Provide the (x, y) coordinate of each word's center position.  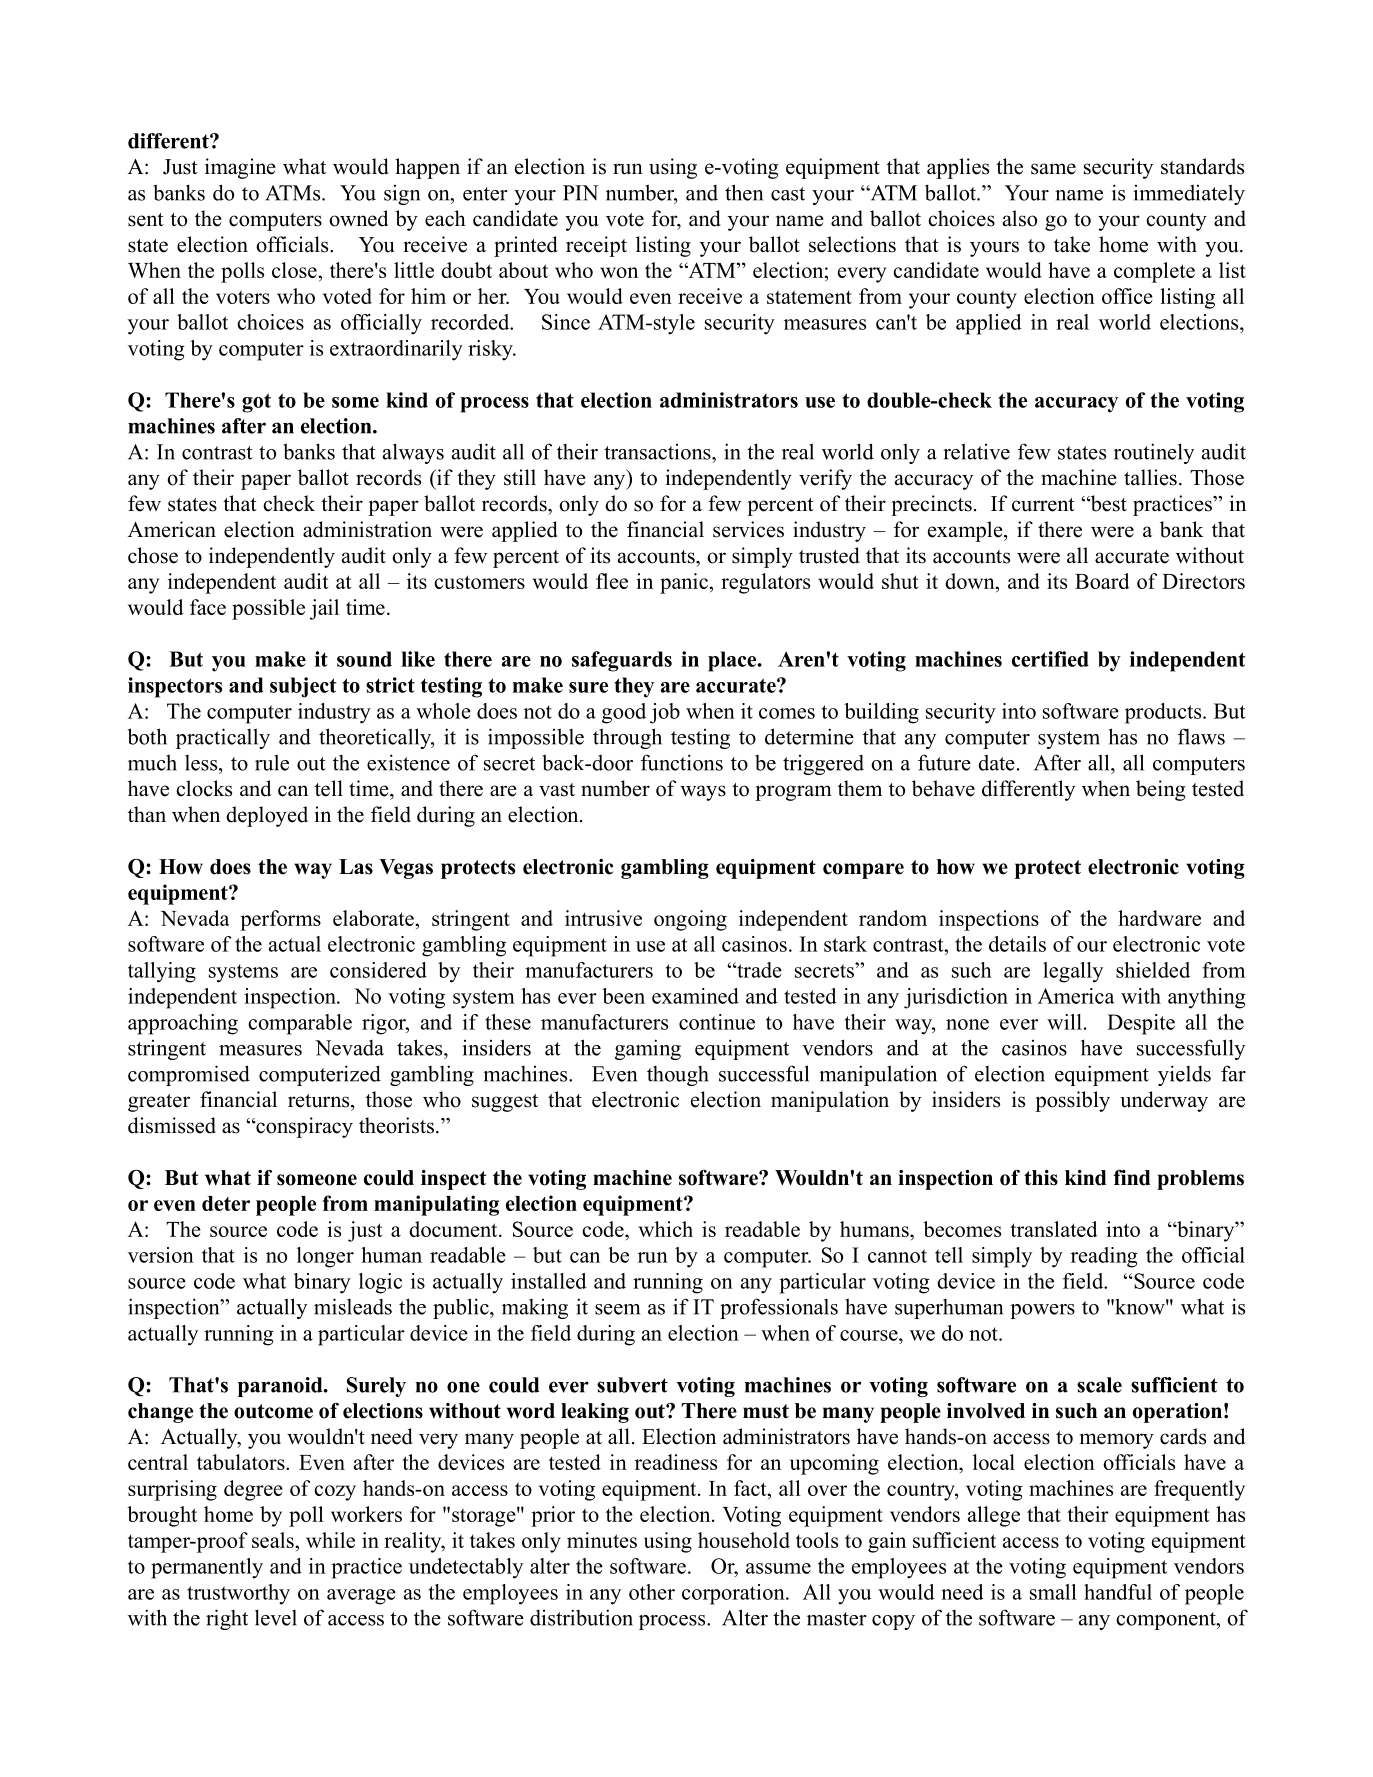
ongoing (690, 920)
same (1053, 169)
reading (1104, 1257)
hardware (1159, 918)
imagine (240, 168)
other (652, 1592)
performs (280, 920)
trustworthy (238, 1594)
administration (367, 529)
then (744, 192)
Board (1102, 581)
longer (325, 1257)
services (748, 529)
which (666, 1229)
